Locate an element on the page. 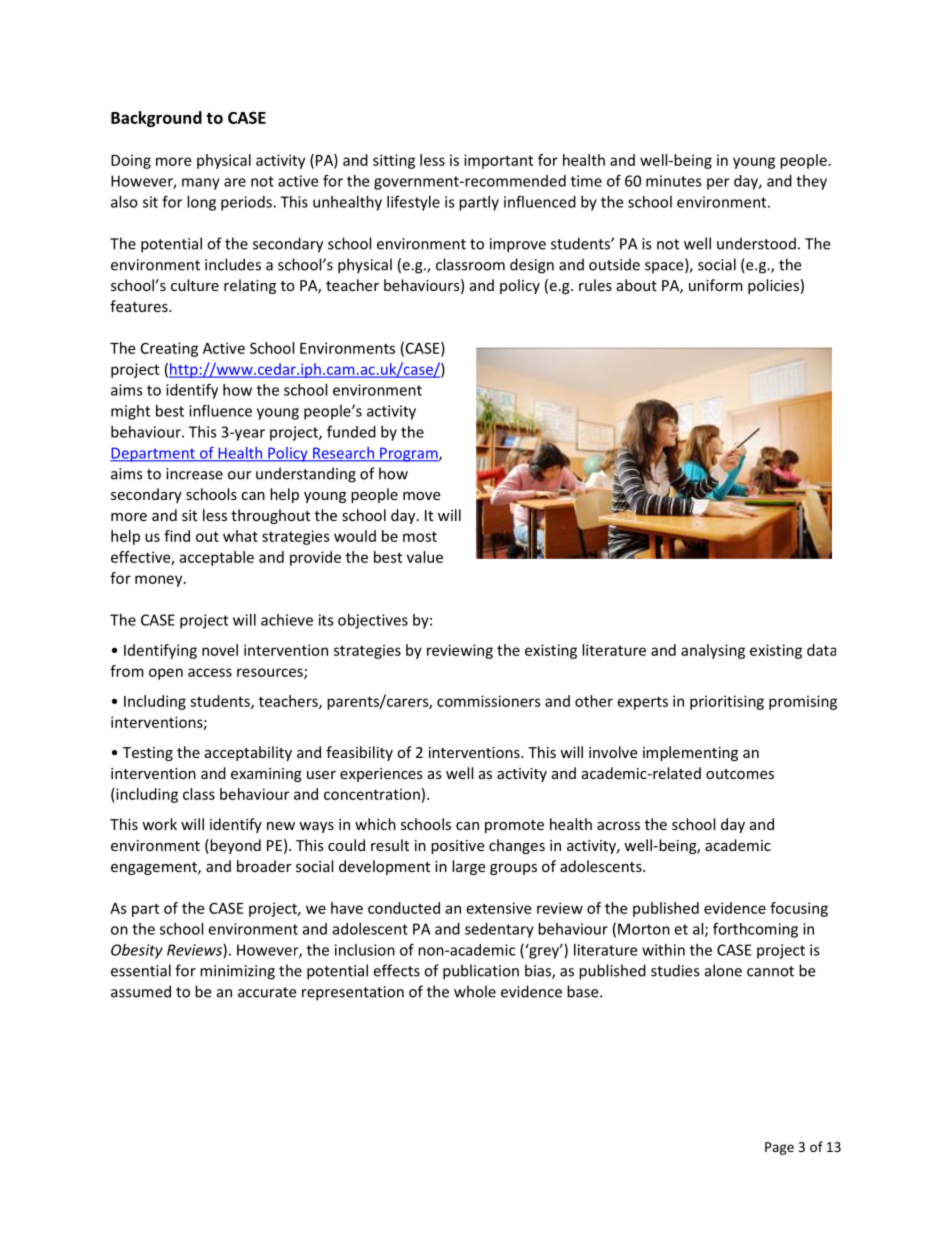 The image size is (952, 1233). increase is located at coordinates (194, 474).
